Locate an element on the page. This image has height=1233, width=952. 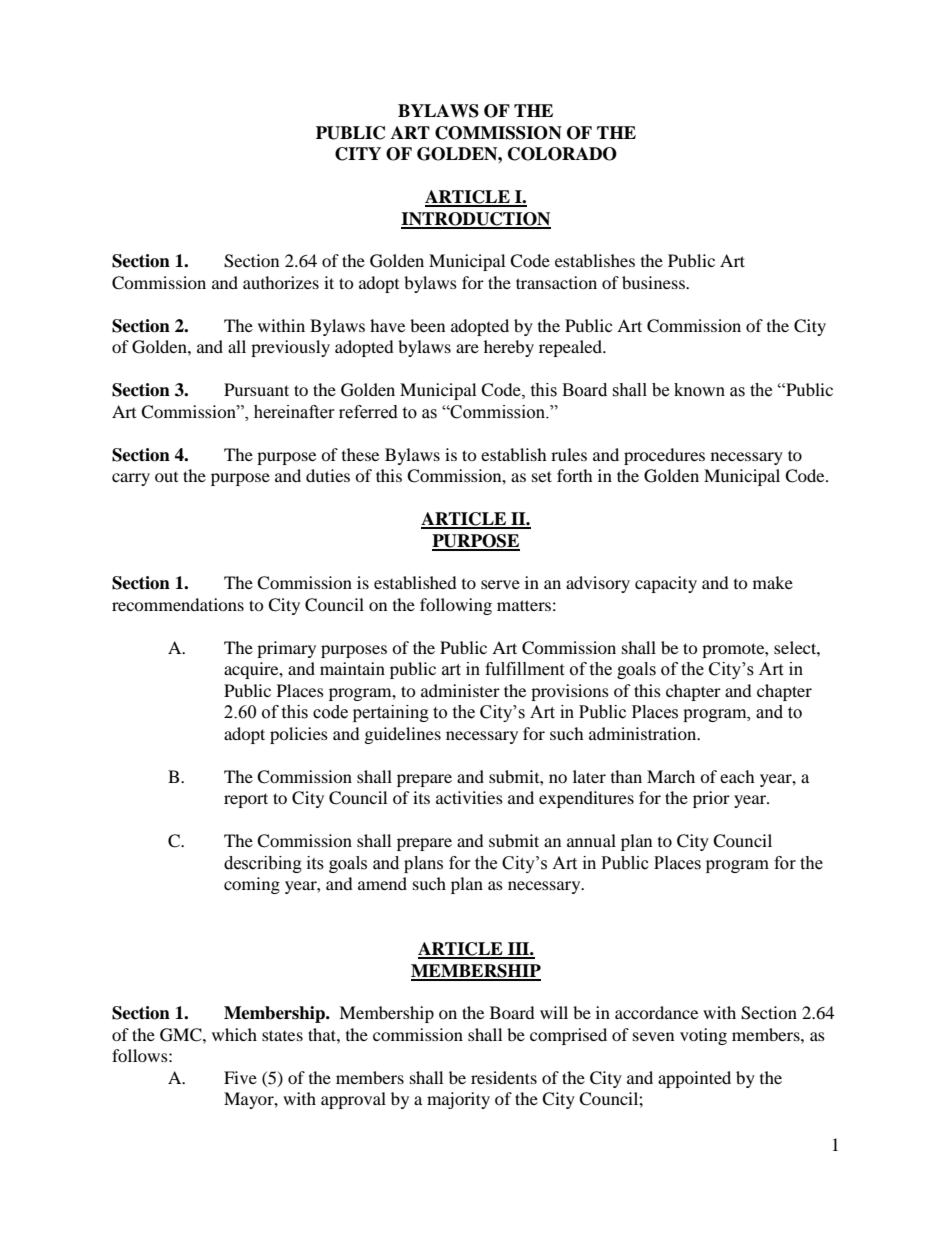
recommendations is located at coordinates (178, 604).
